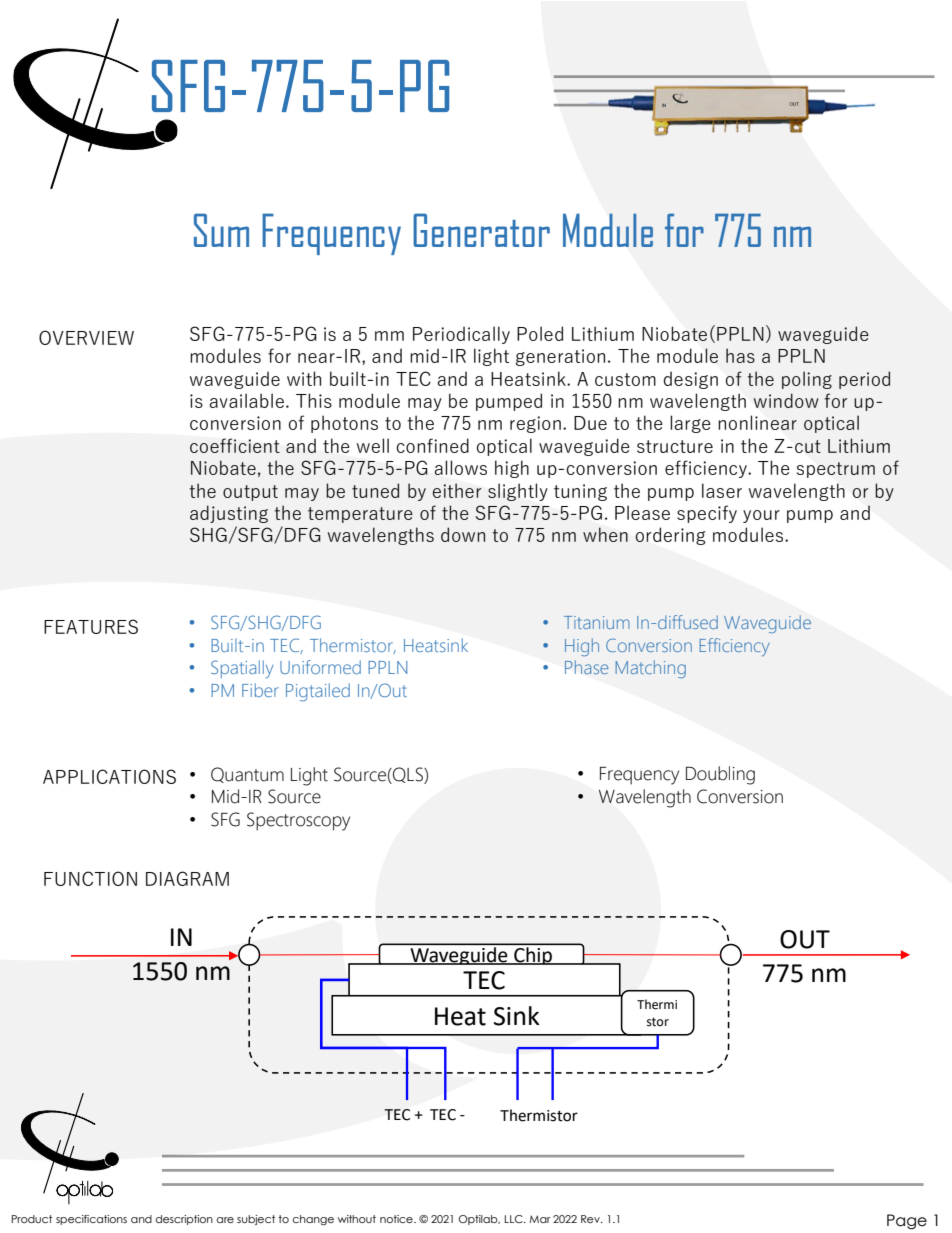 Image resolution: width=952 pixels, height=1233 pixels. I want to click on Doubling, so click(720, 775).
